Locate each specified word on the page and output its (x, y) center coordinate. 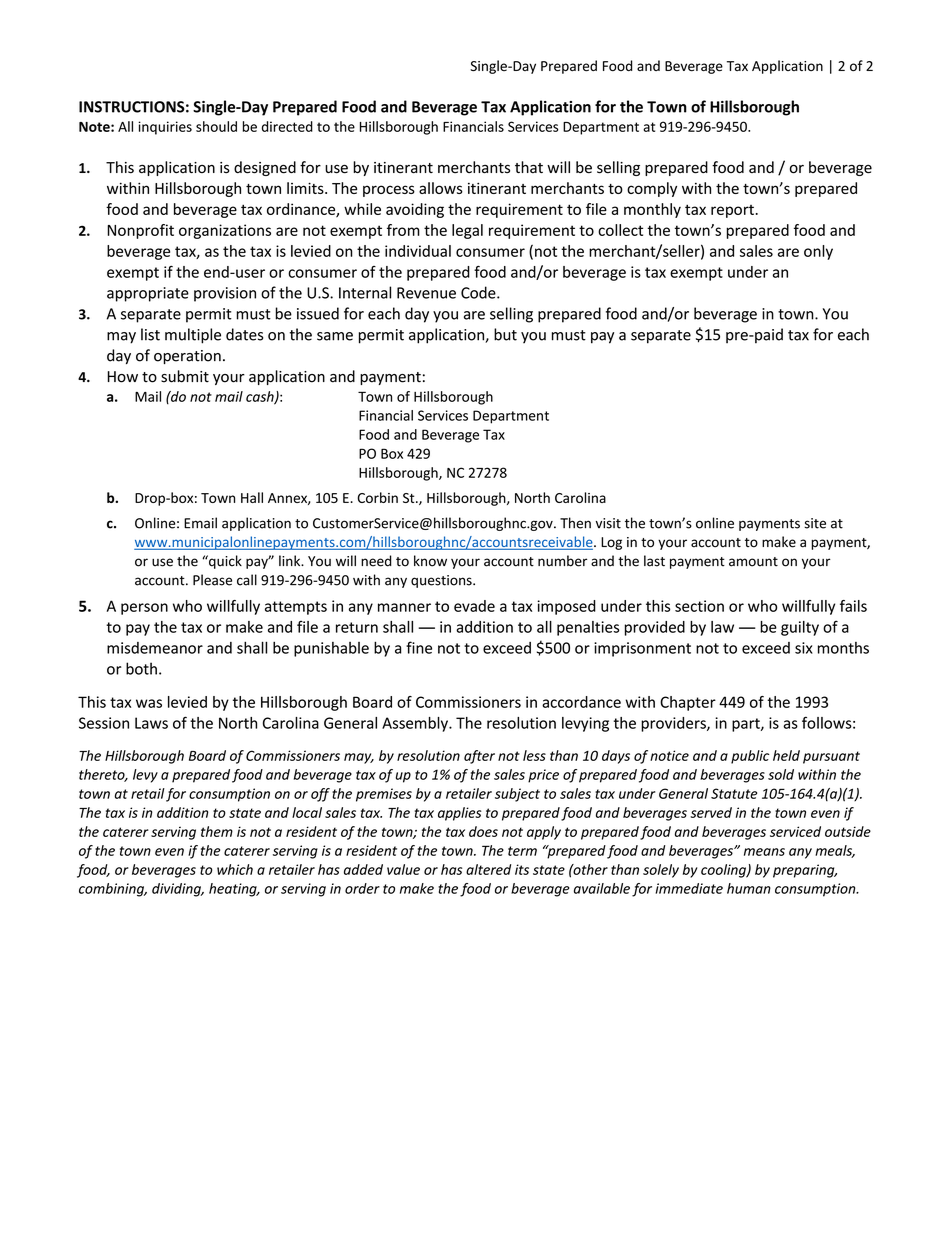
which (235, 869)
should (216, 126)
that (529, 167)
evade (474, 606)
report (732, 211)
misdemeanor (155, 648)
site (815, 523)
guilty (800, 628)
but (505, 334)
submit (185, 376)
